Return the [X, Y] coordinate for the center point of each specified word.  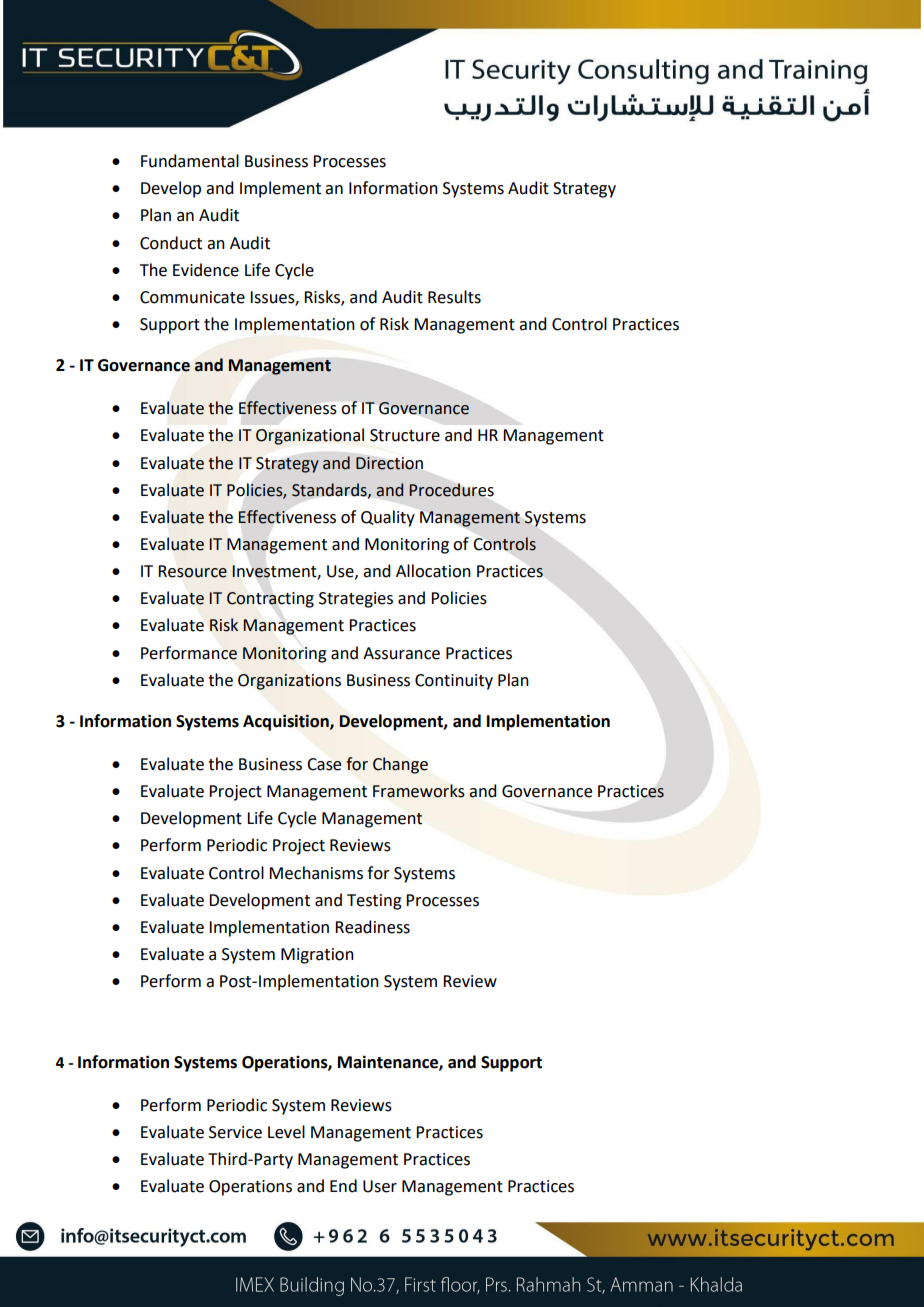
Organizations [289, 682]
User [380, 1186]
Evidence [206, 270]
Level [286, 1132]
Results [454, 297]
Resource [193, 571]
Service [235, 1132]
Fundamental [190, 161]
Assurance [401, 653]
